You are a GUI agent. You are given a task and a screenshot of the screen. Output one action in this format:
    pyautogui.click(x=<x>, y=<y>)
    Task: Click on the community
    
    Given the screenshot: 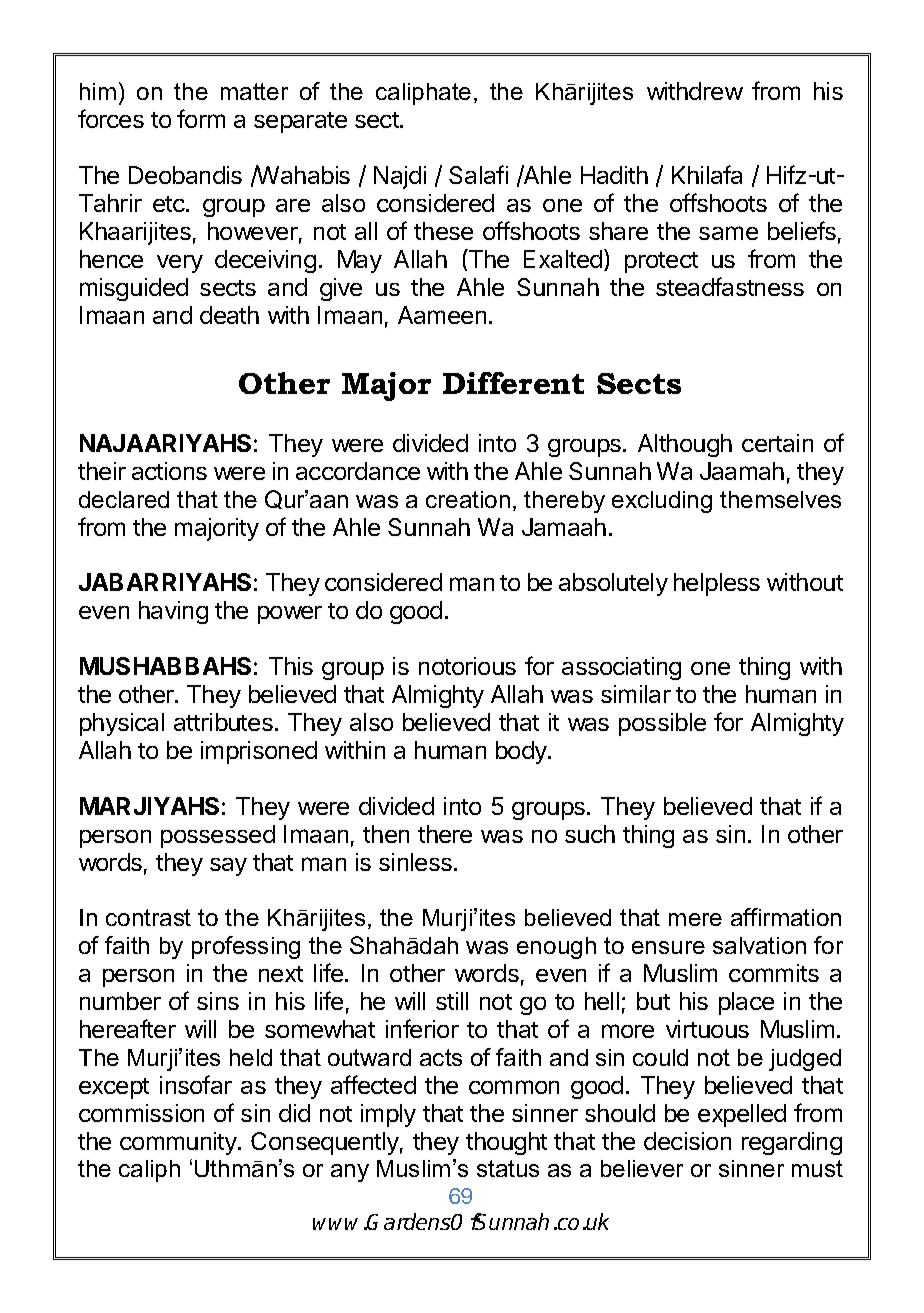 What is the action you would take?
    pyautogui.click(x=179, y=1143)
